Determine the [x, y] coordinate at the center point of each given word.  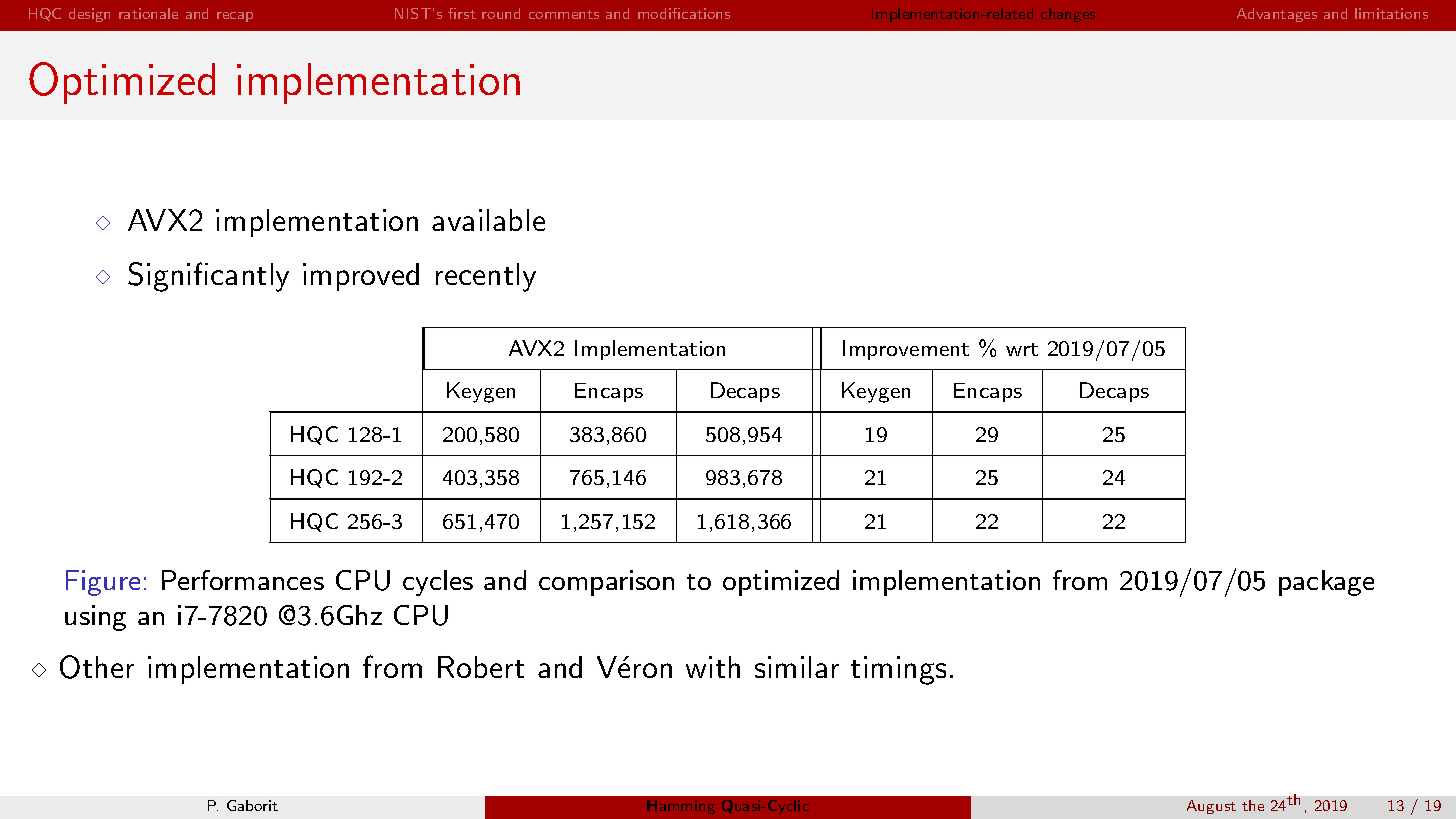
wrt [1022, 349]
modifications [684, 13]
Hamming [681, 807]
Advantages [1277, 15]
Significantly [208, 277]
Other [97, 667]
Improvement [906, 350]
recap [235, 17]
